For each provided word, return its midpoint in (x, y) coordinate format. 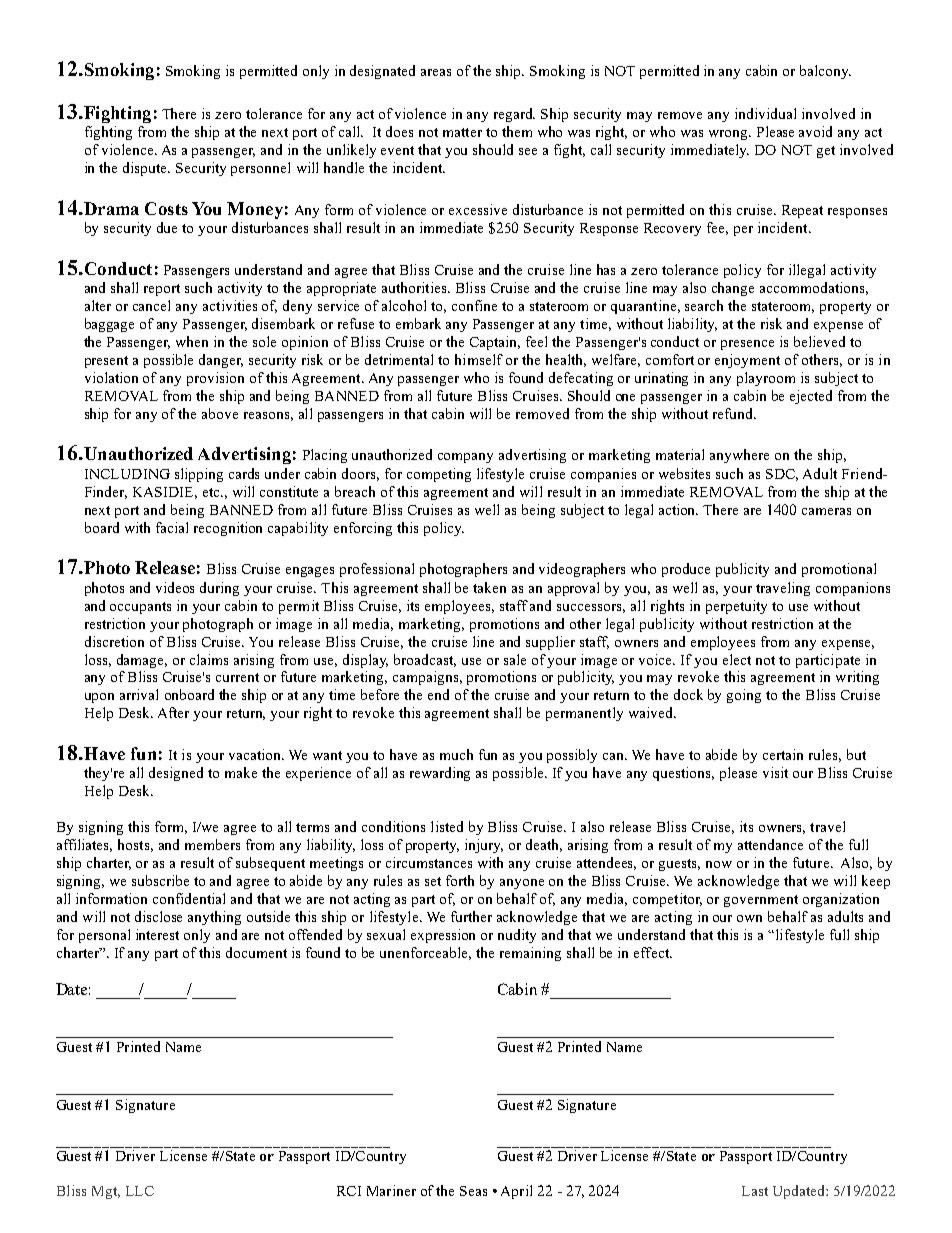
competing (439, 475)
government (761, 901)
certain (783, 754)
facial (172, 527)
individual (765, 113)
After (173, 712)
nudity (517, 936)
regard (514, 115)
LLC (140, 1191)
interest (157, 934)
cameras (826, 511)
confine (474, 305)
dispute (146, 169)
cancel (151, 305)
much (456, 754)
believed (819, 341)
